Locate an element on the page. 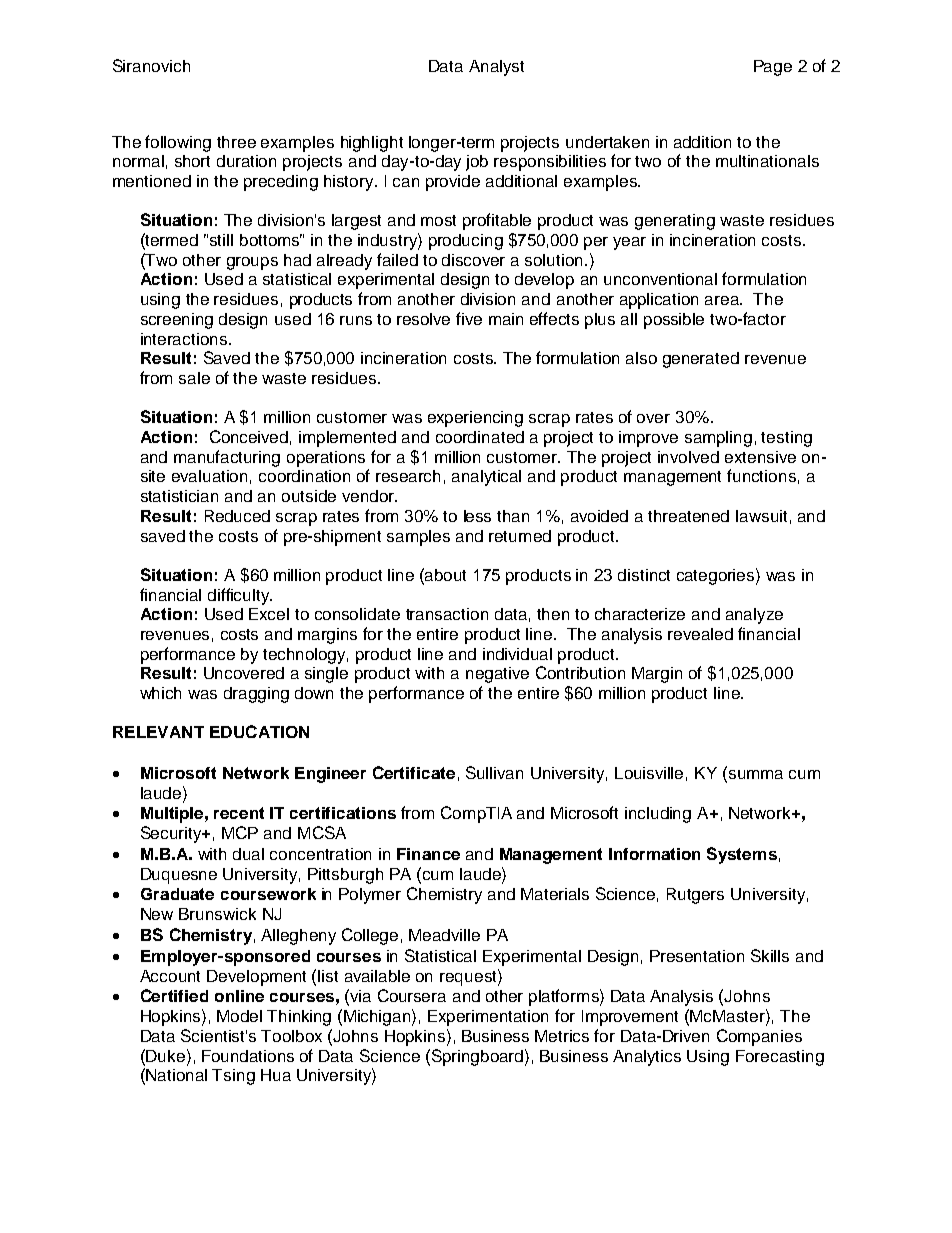 This page has width=952, height=1233. recent is located at coordinates (239, 813).
